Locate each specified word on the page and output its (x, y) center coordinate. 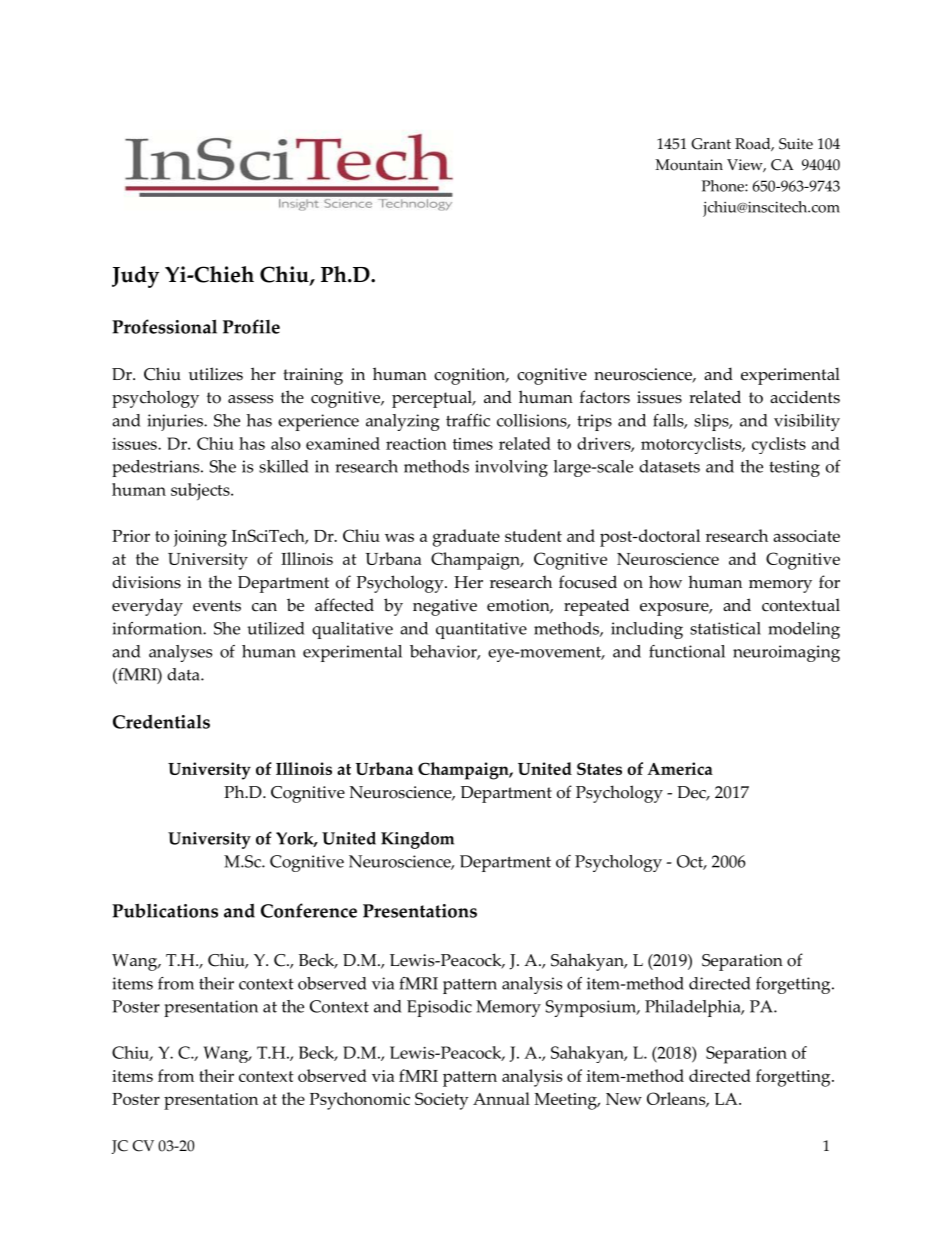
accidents (805, 397)
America (680, 768)
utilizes (216, 374)
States (599, 768)
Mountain (689, 165)
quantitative (481, 630)
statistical (725, 628)
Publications (165, 910)
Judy (135, 277)
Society (442, 1101)
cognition (471, 376)
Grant (711, 144)
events (217, 606)
